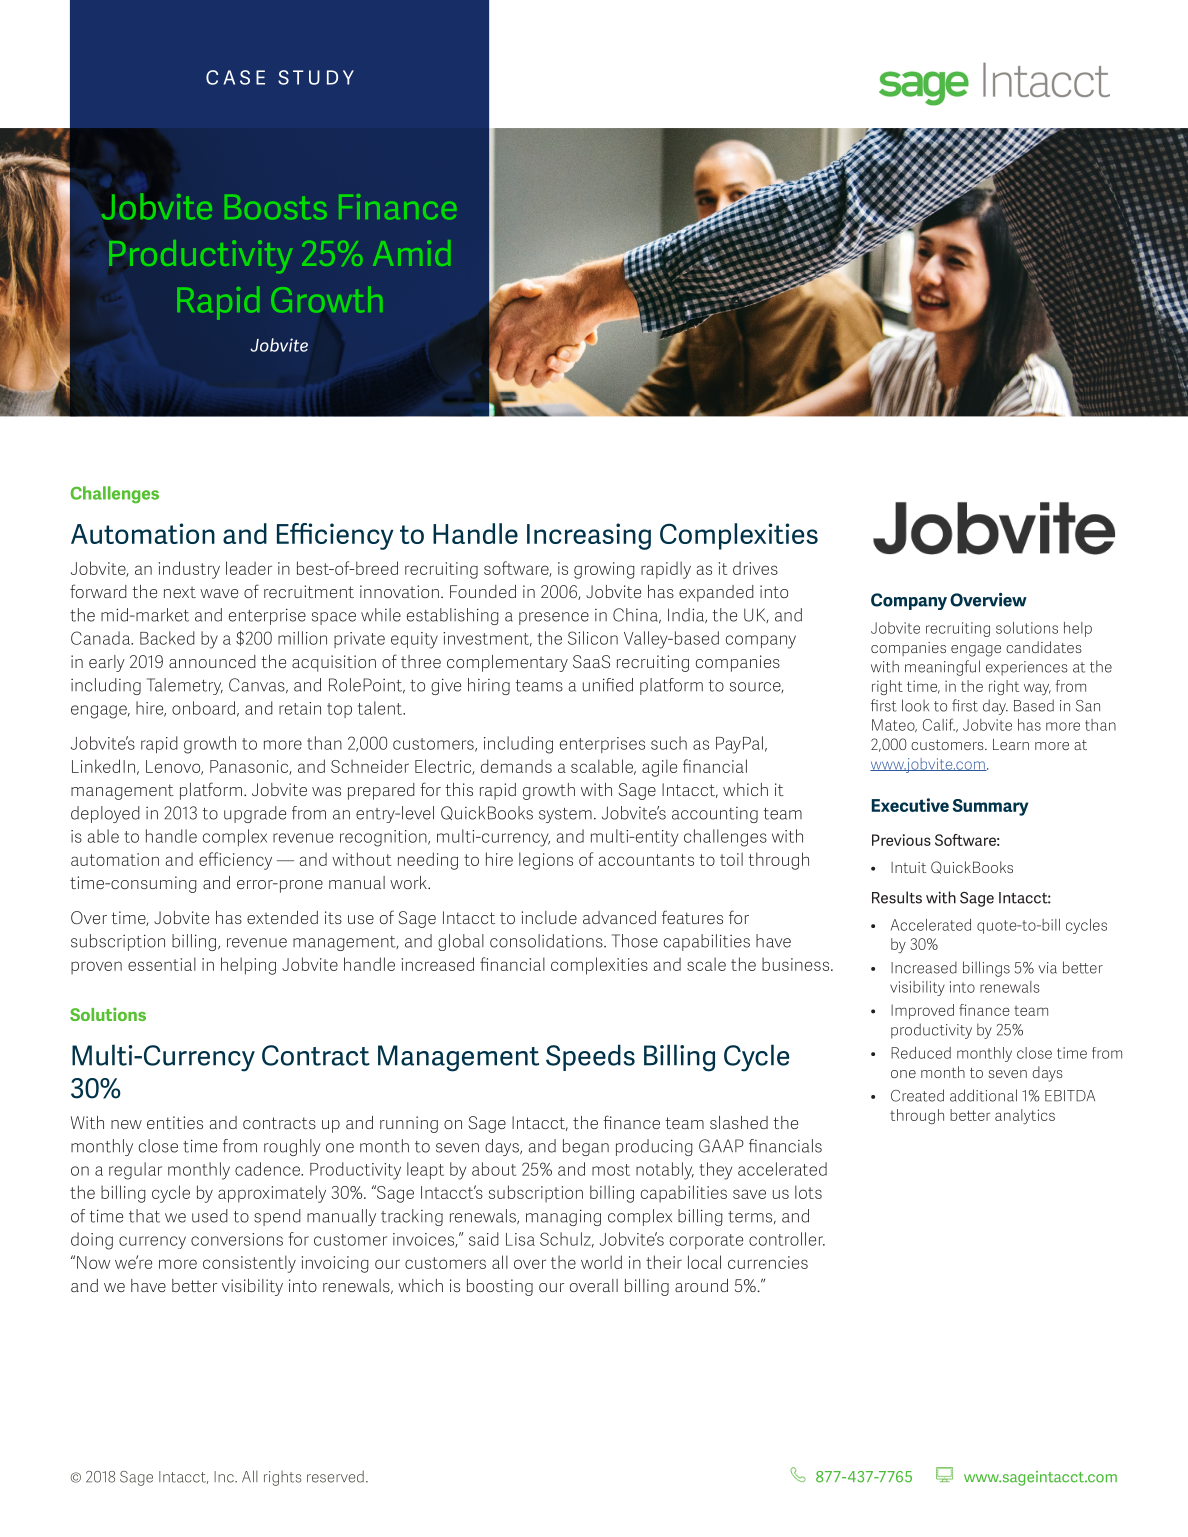  Describe the element at coordinates (593, 638) in the page. I see `Silicon` at that location.
